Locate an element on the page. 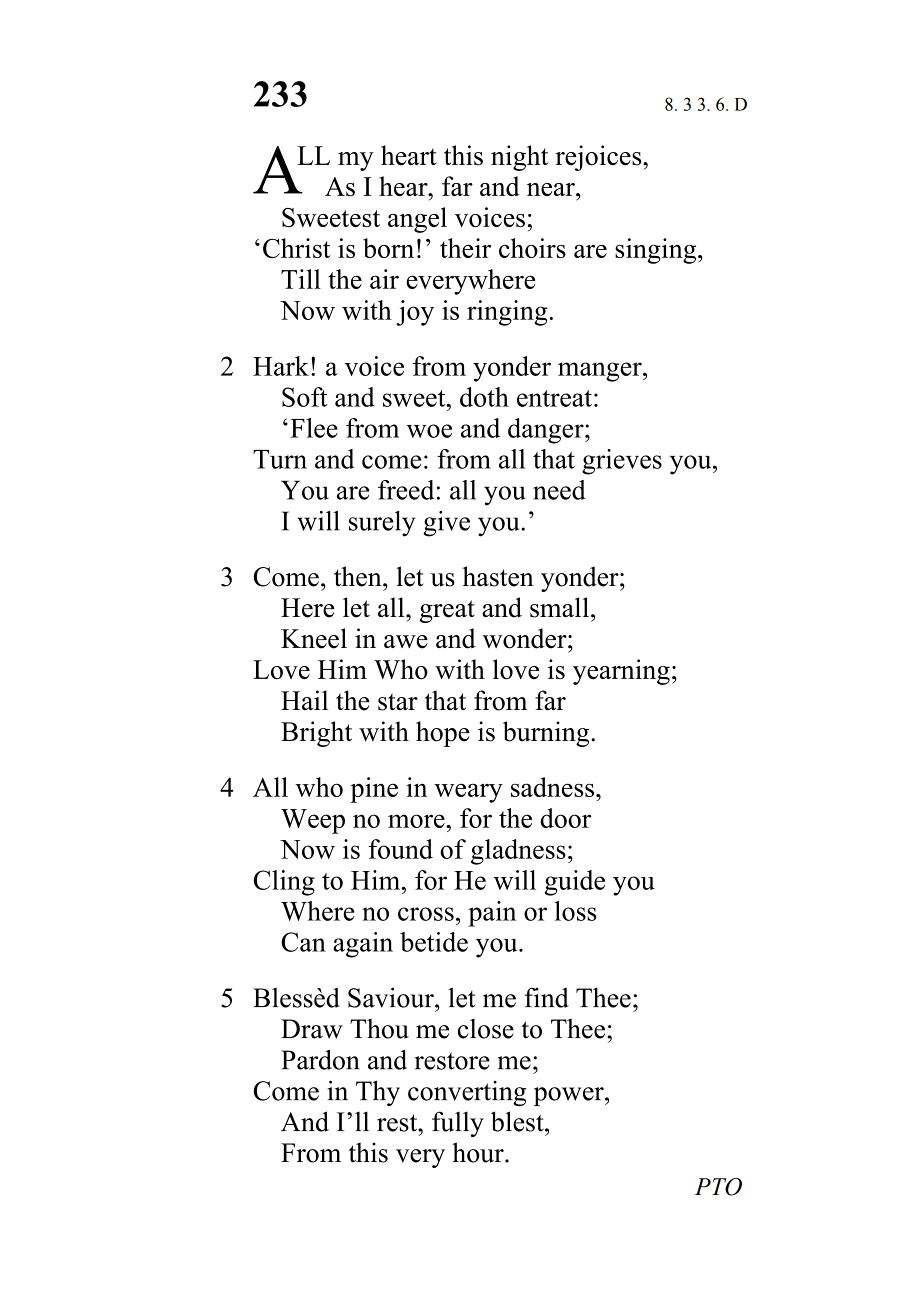 This image has width=924, height=1308. grieves is located at coordinates (622, 462).
